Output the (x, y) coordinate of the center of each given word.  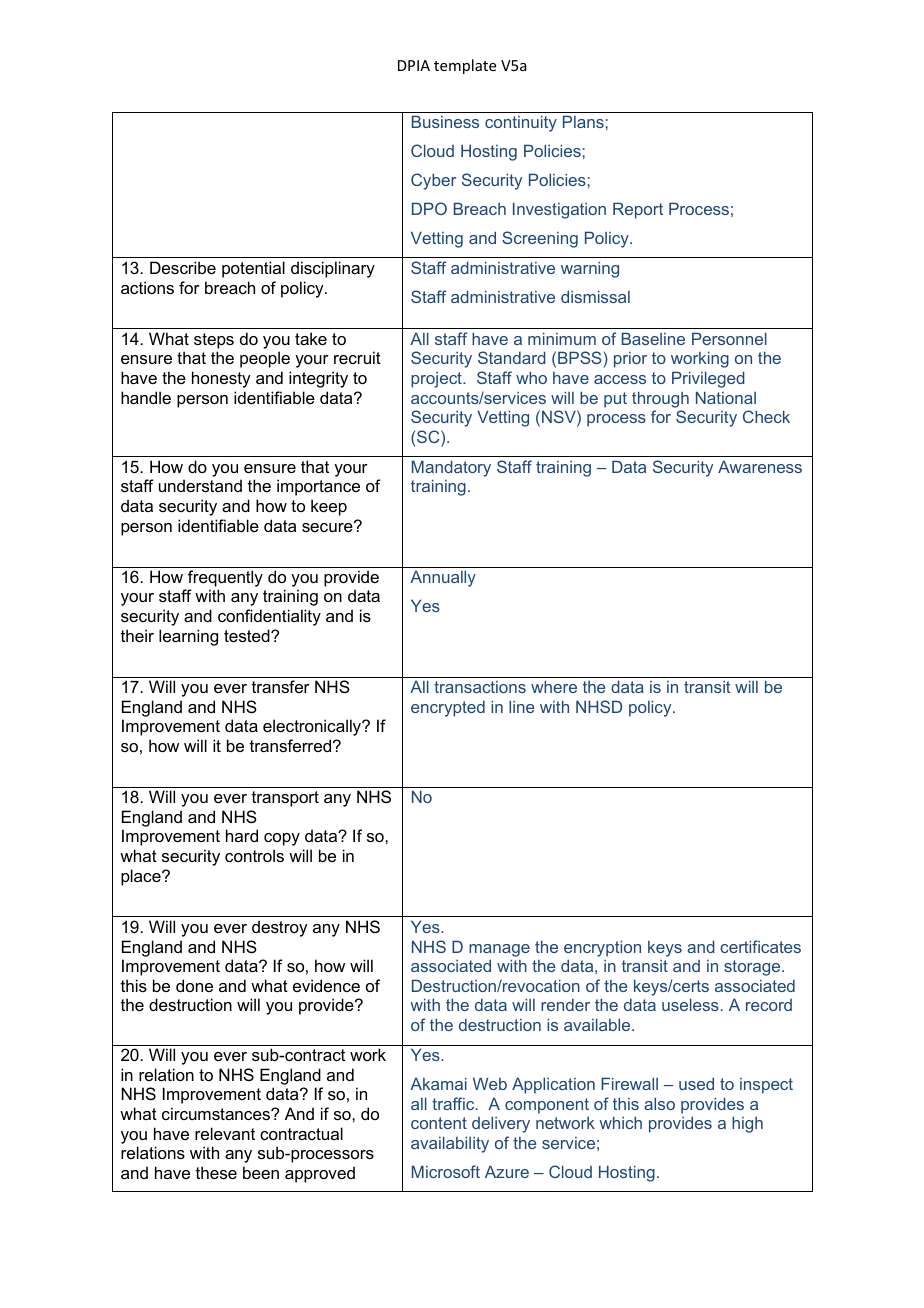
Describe (183, 267)
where (554, 686)
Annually (443, 578)
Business (445, 121)
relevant (225, 1133)
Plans (583, 121)
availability (450, 1144)
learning (188, 637)
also (659, 1103)
